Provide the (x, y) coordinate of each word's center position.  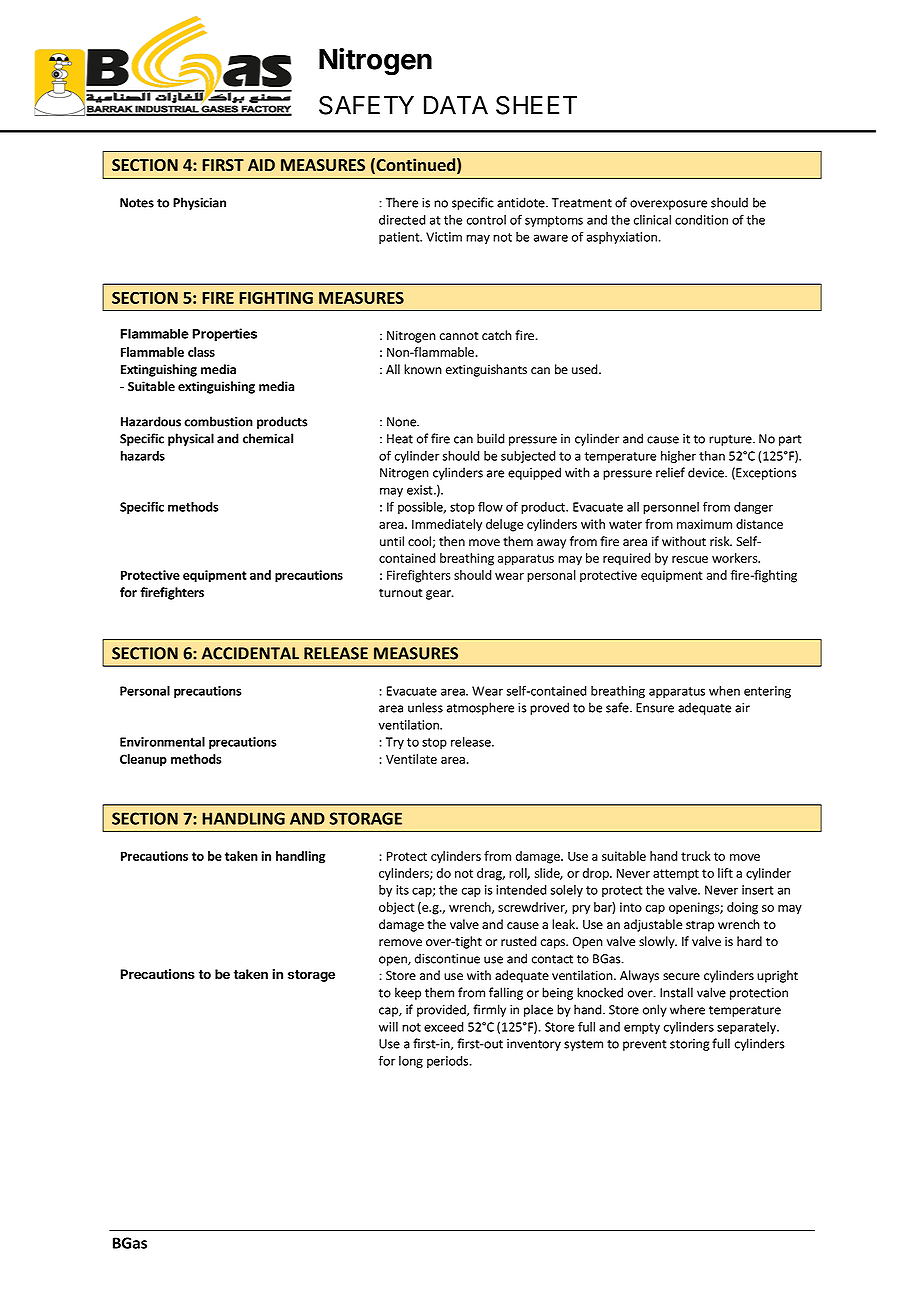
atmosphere (480, 708)
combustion (218, 421)
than (712, 456)
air (742, 708)
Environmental (162, 742)
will (388, 1027)
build (491, 438)
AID (261, 165)
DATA (456, 105)
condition (701, 220)
